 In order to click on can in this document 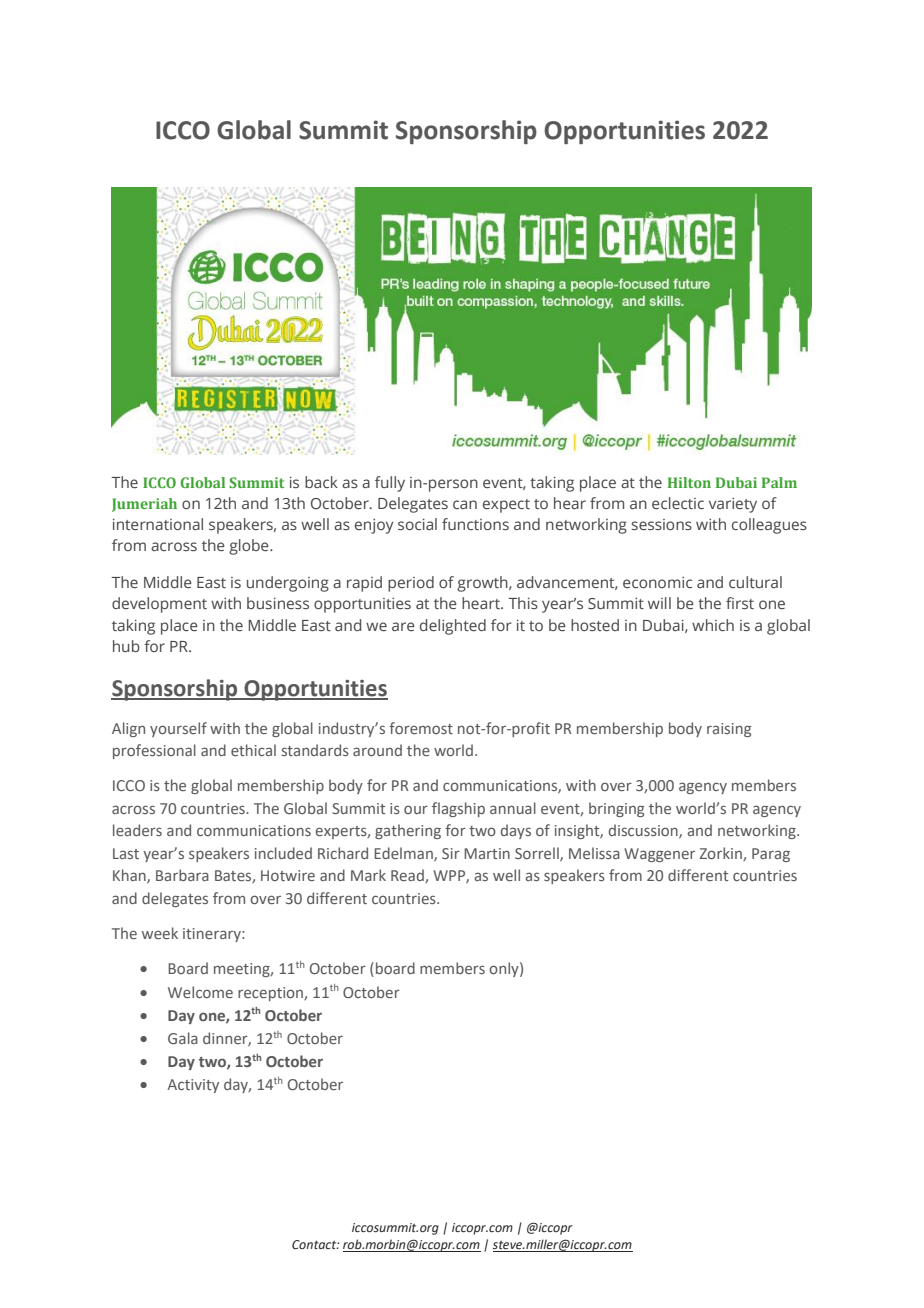, I will do `click(465, 504)`.
